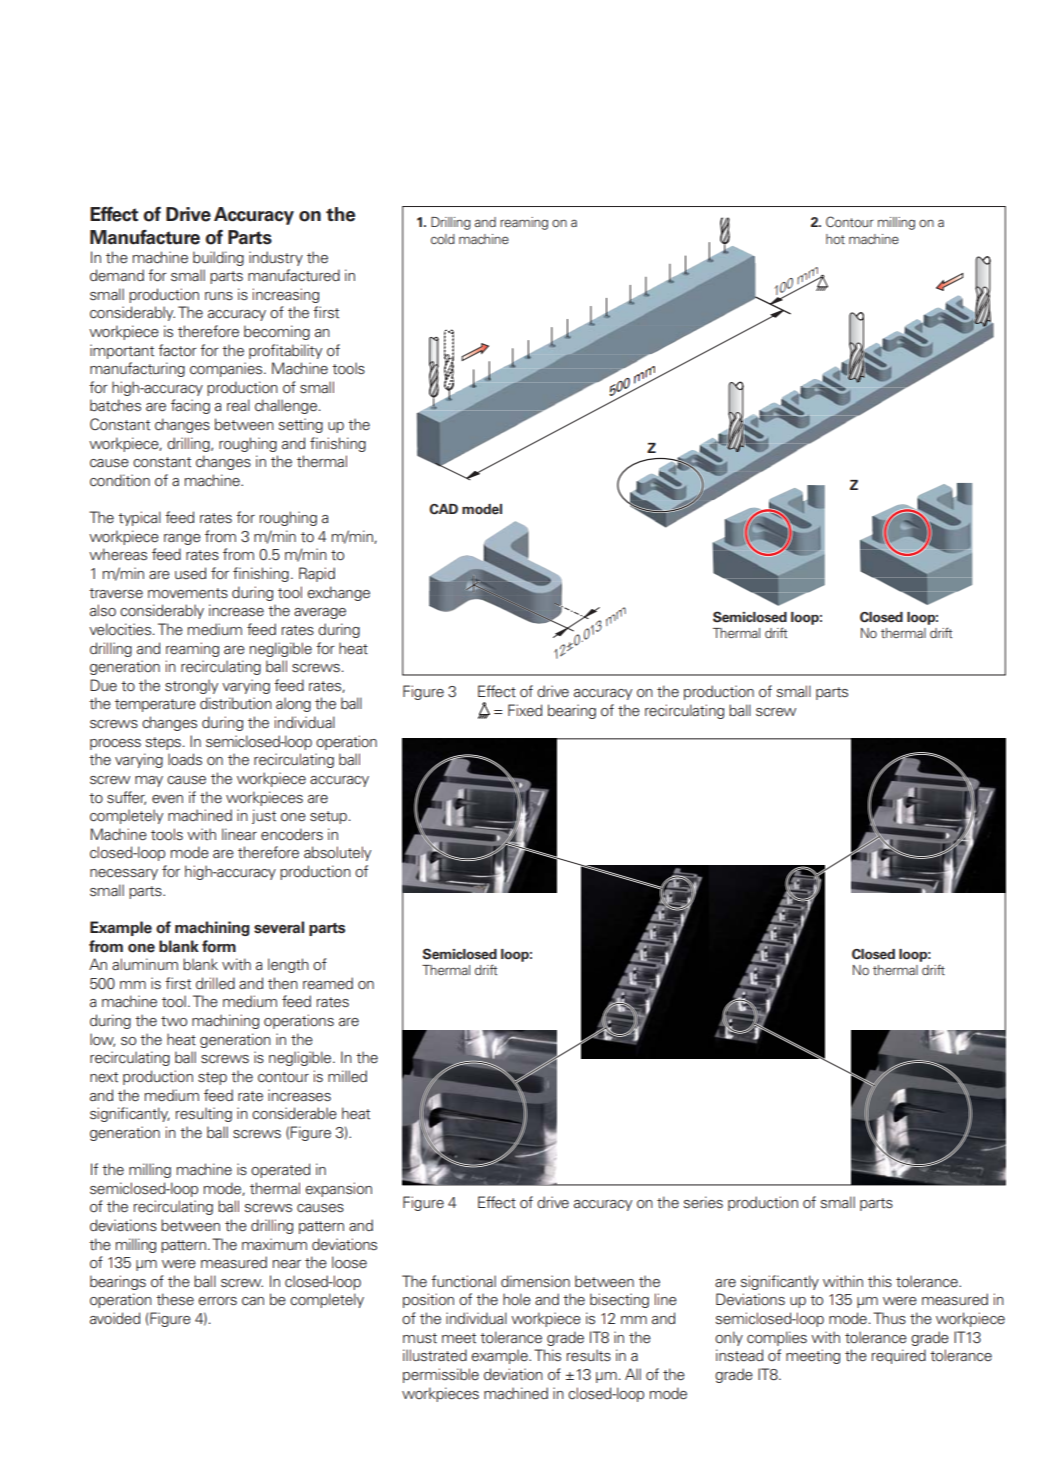 This screenshot has height=1475, width=1043. Describe the element at coordinates (835, 239) in the screenshot. I see `hot` at that location.
